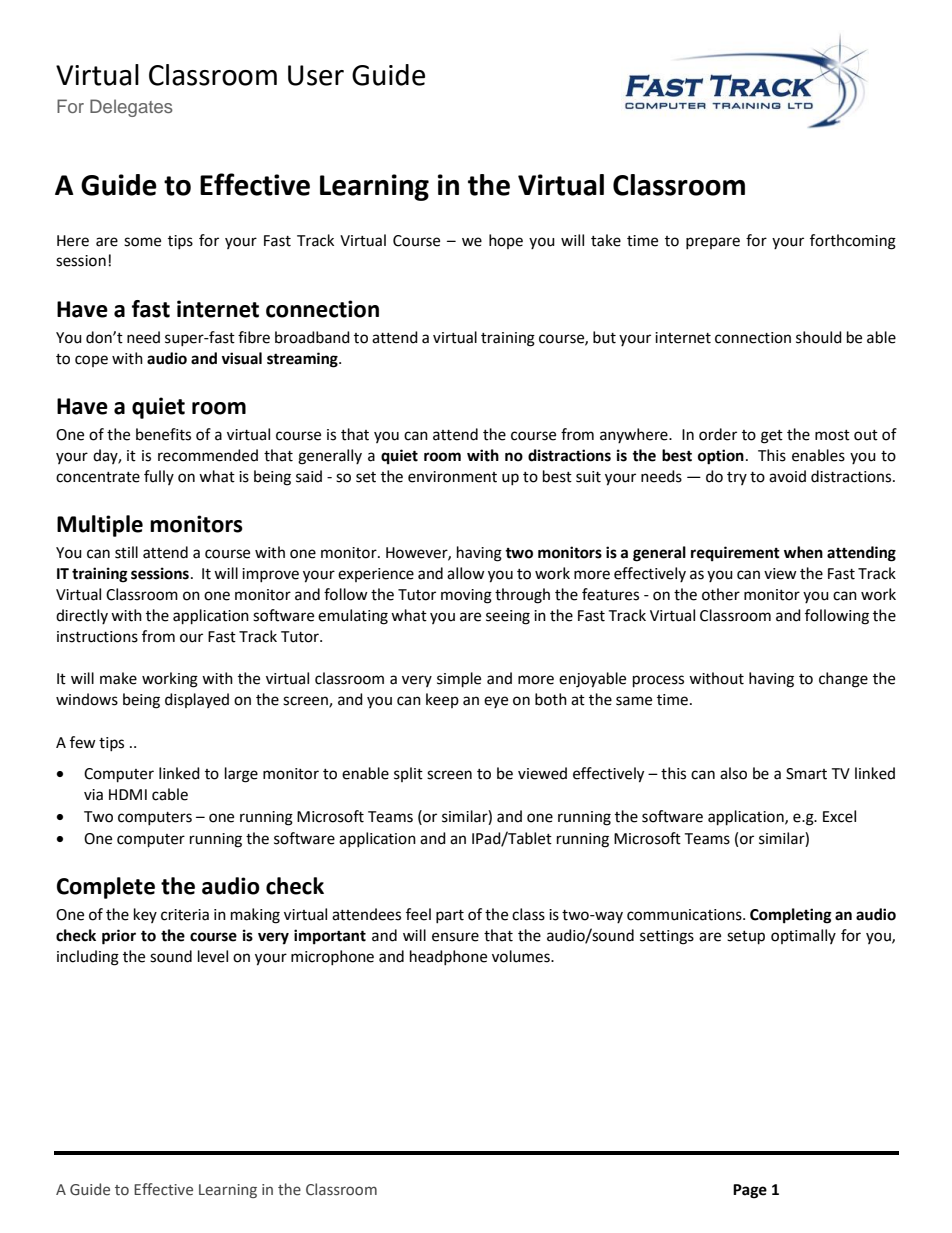  Describe the element at coordinates (97, 637) in the document. I see `instructions` at that location.
